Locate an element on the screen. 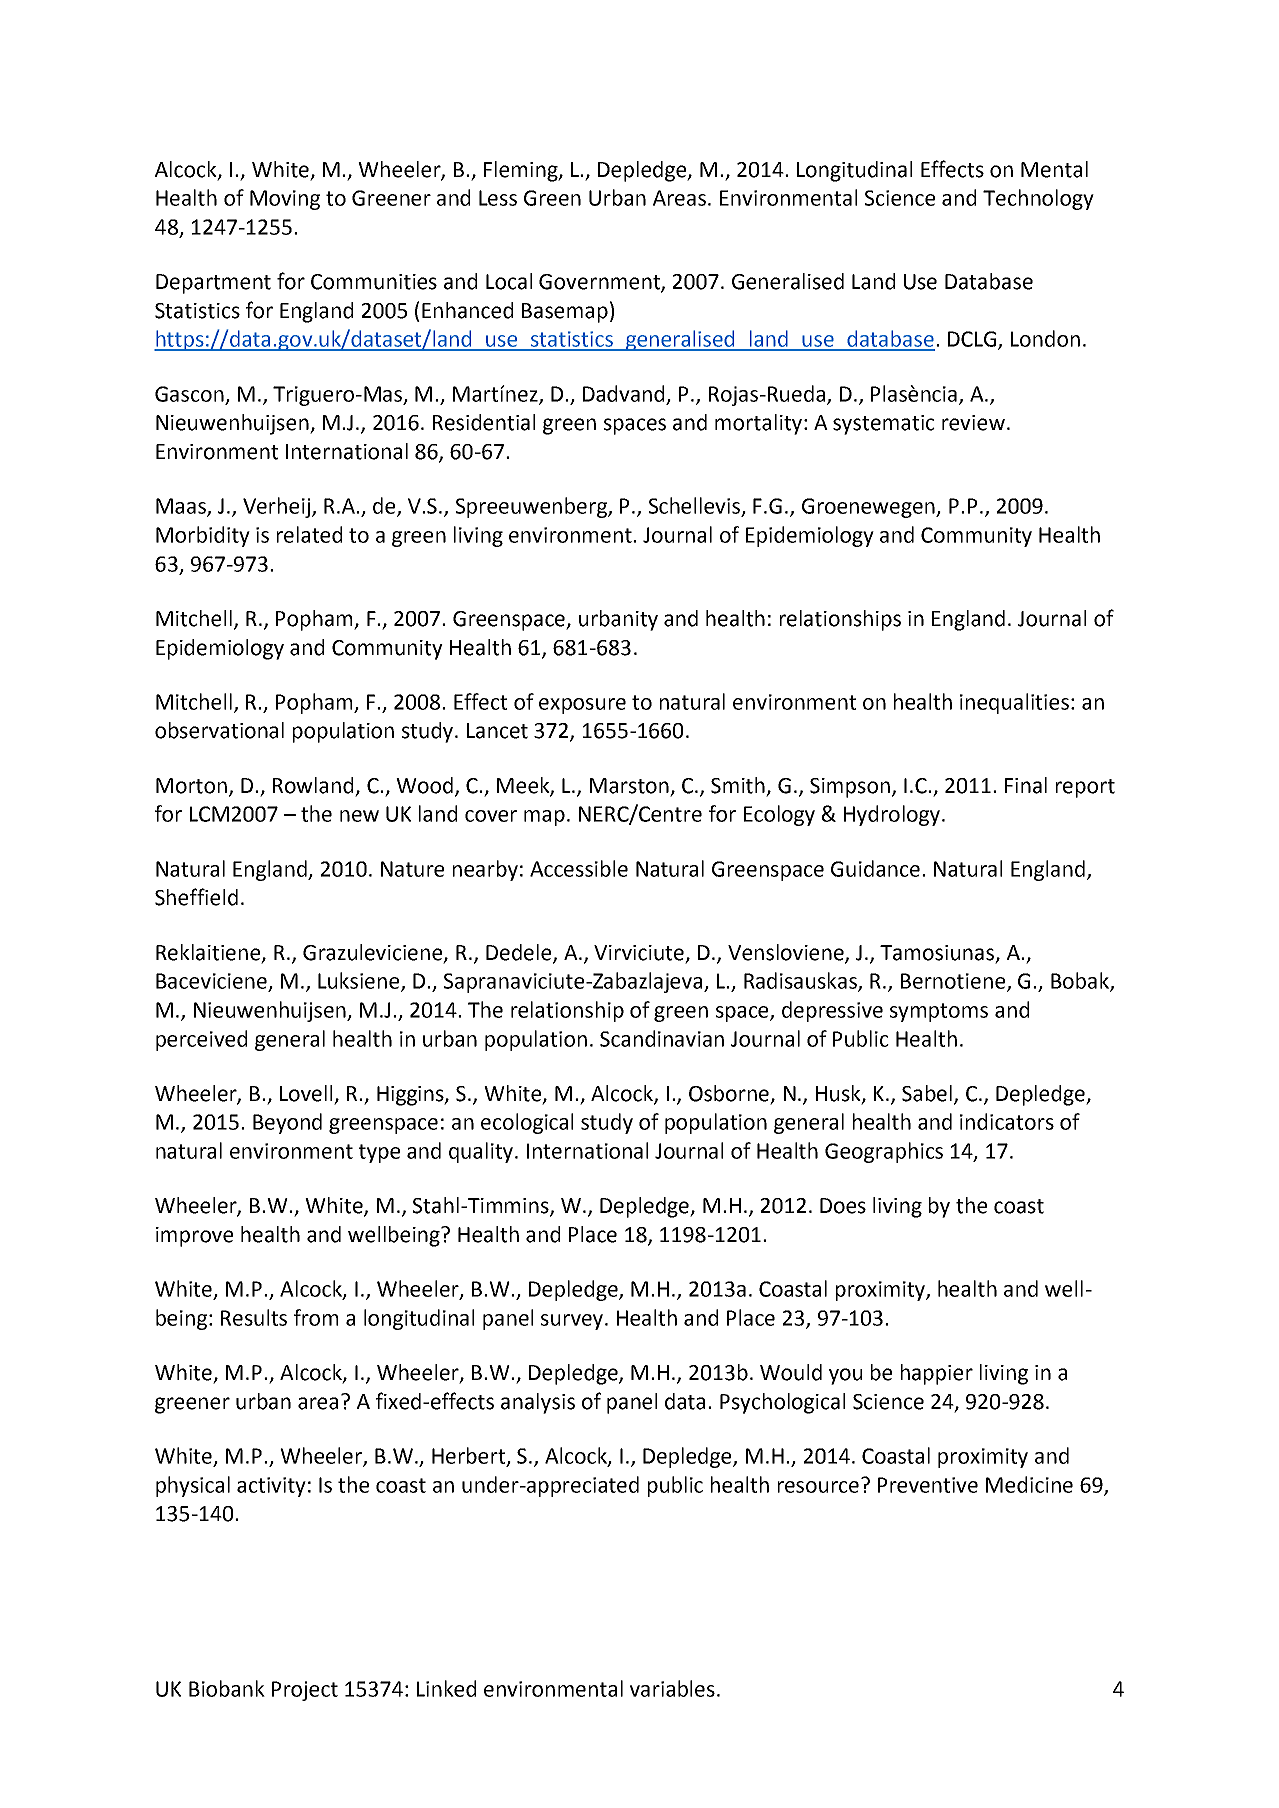  Accessible is located at coordinates (579, 868).
